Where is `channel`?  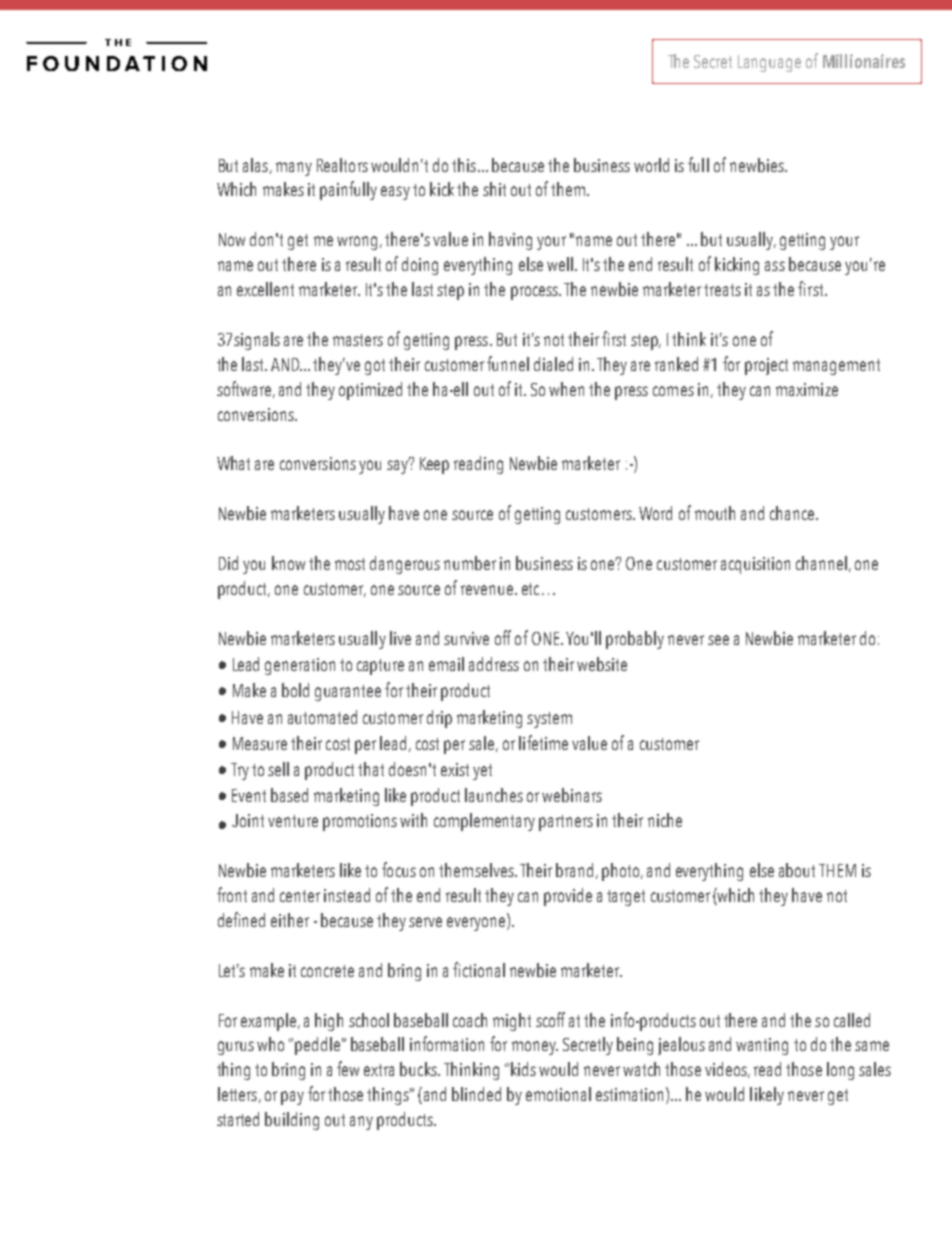
channel is located at coordinates (821, 563).
